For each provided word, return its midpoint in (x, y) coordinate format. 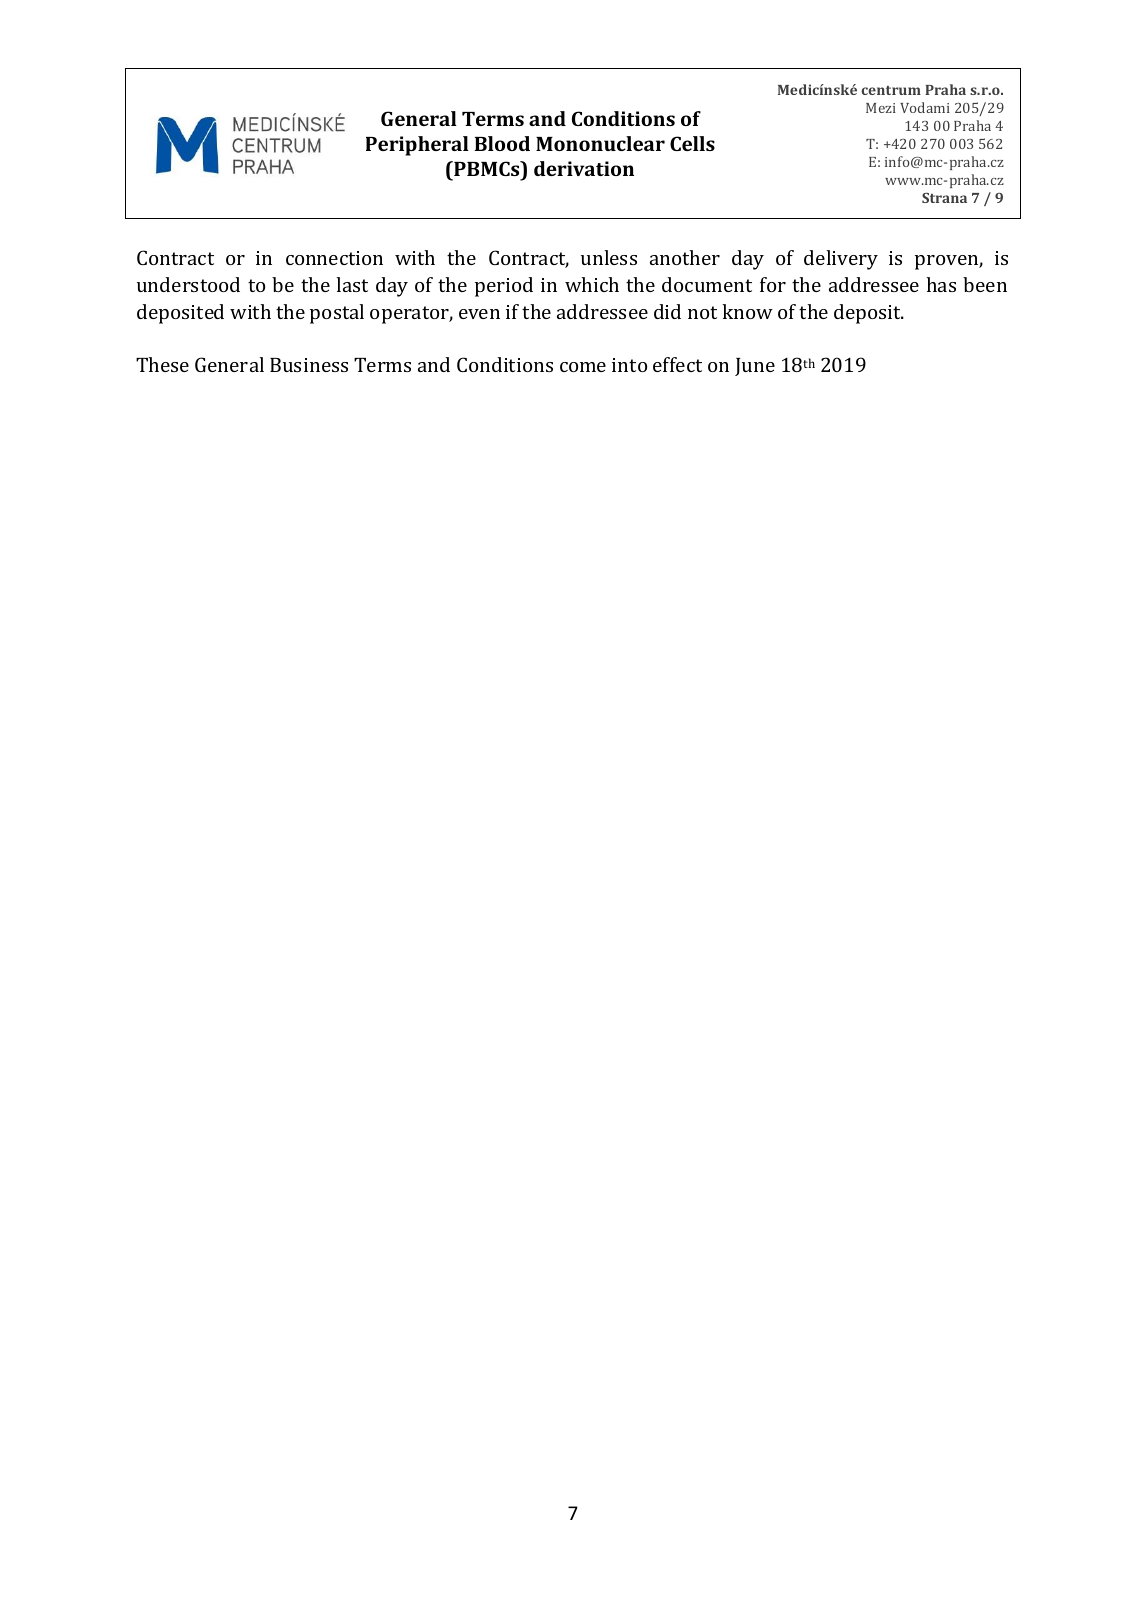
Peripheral (417, 146)
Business (309, 365)
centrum (891, 90)
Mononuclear (600, 143)
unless (609, 257)
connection (334, 258)
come (583, 367)
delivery (841, 260)
